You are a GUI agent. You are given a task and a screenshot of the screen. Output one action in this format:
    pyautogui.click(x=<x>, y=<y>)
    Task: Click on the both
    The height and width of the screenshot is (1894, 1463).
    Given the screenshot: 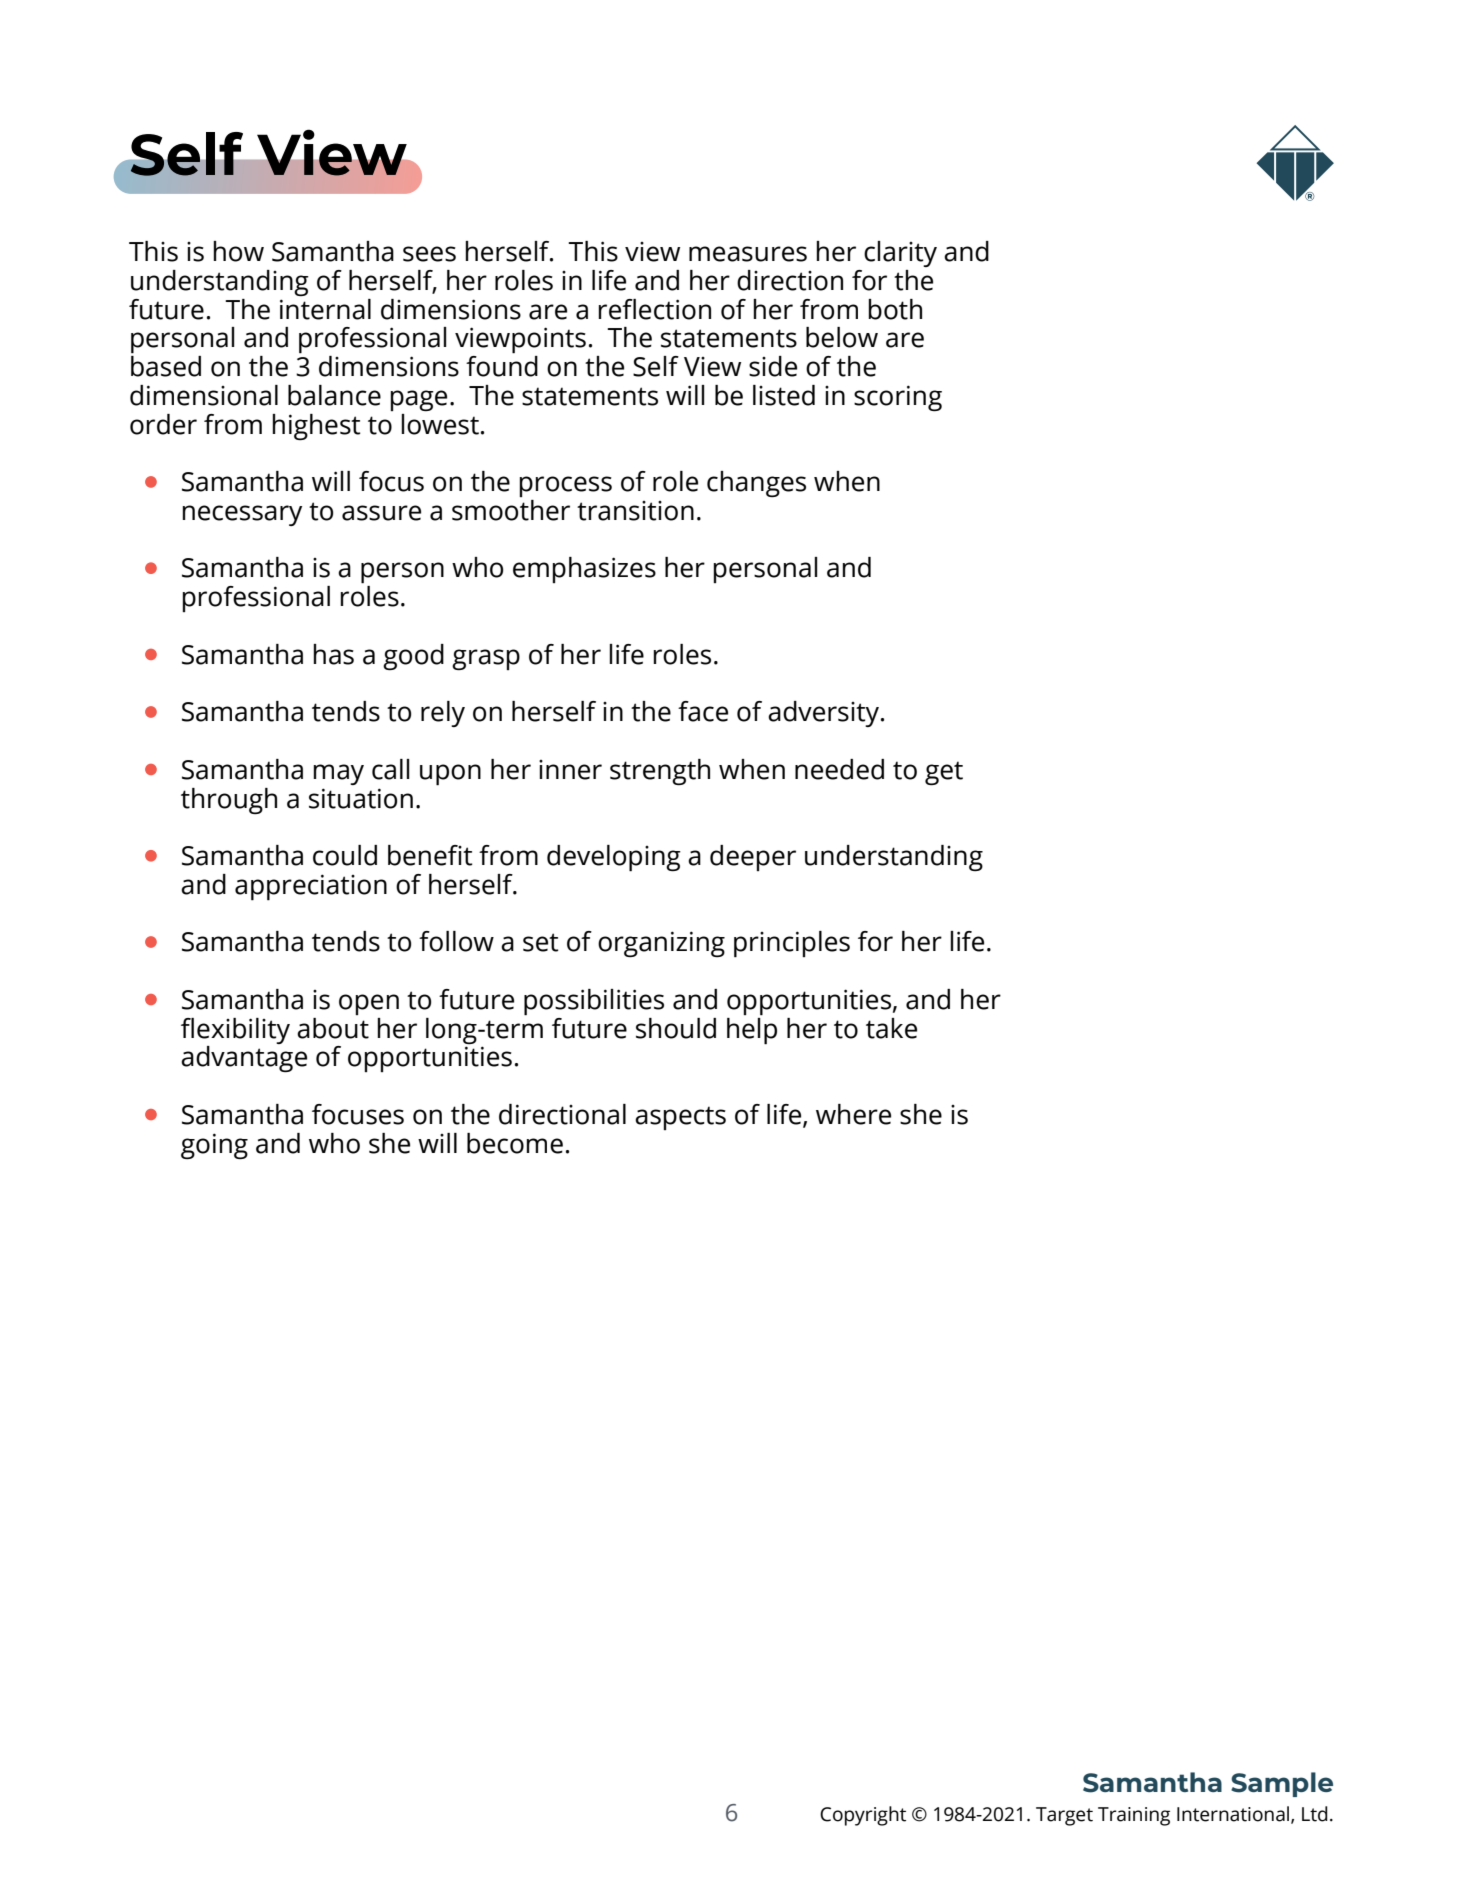 What is the action you would take?
    pyautogui.click(x=895, y=309)
